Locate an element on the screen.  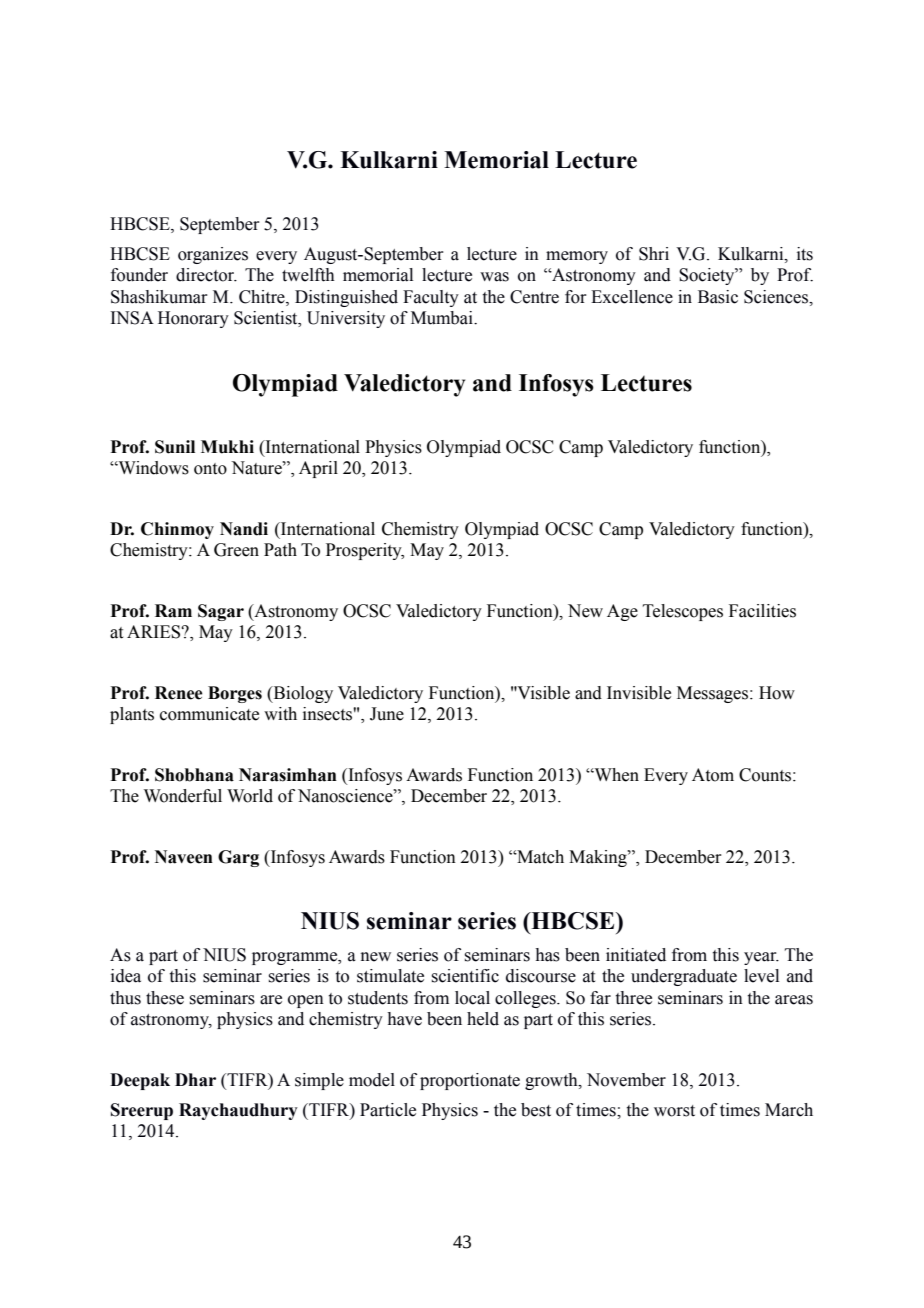
Naveen is located at coordinates (184, 857).
